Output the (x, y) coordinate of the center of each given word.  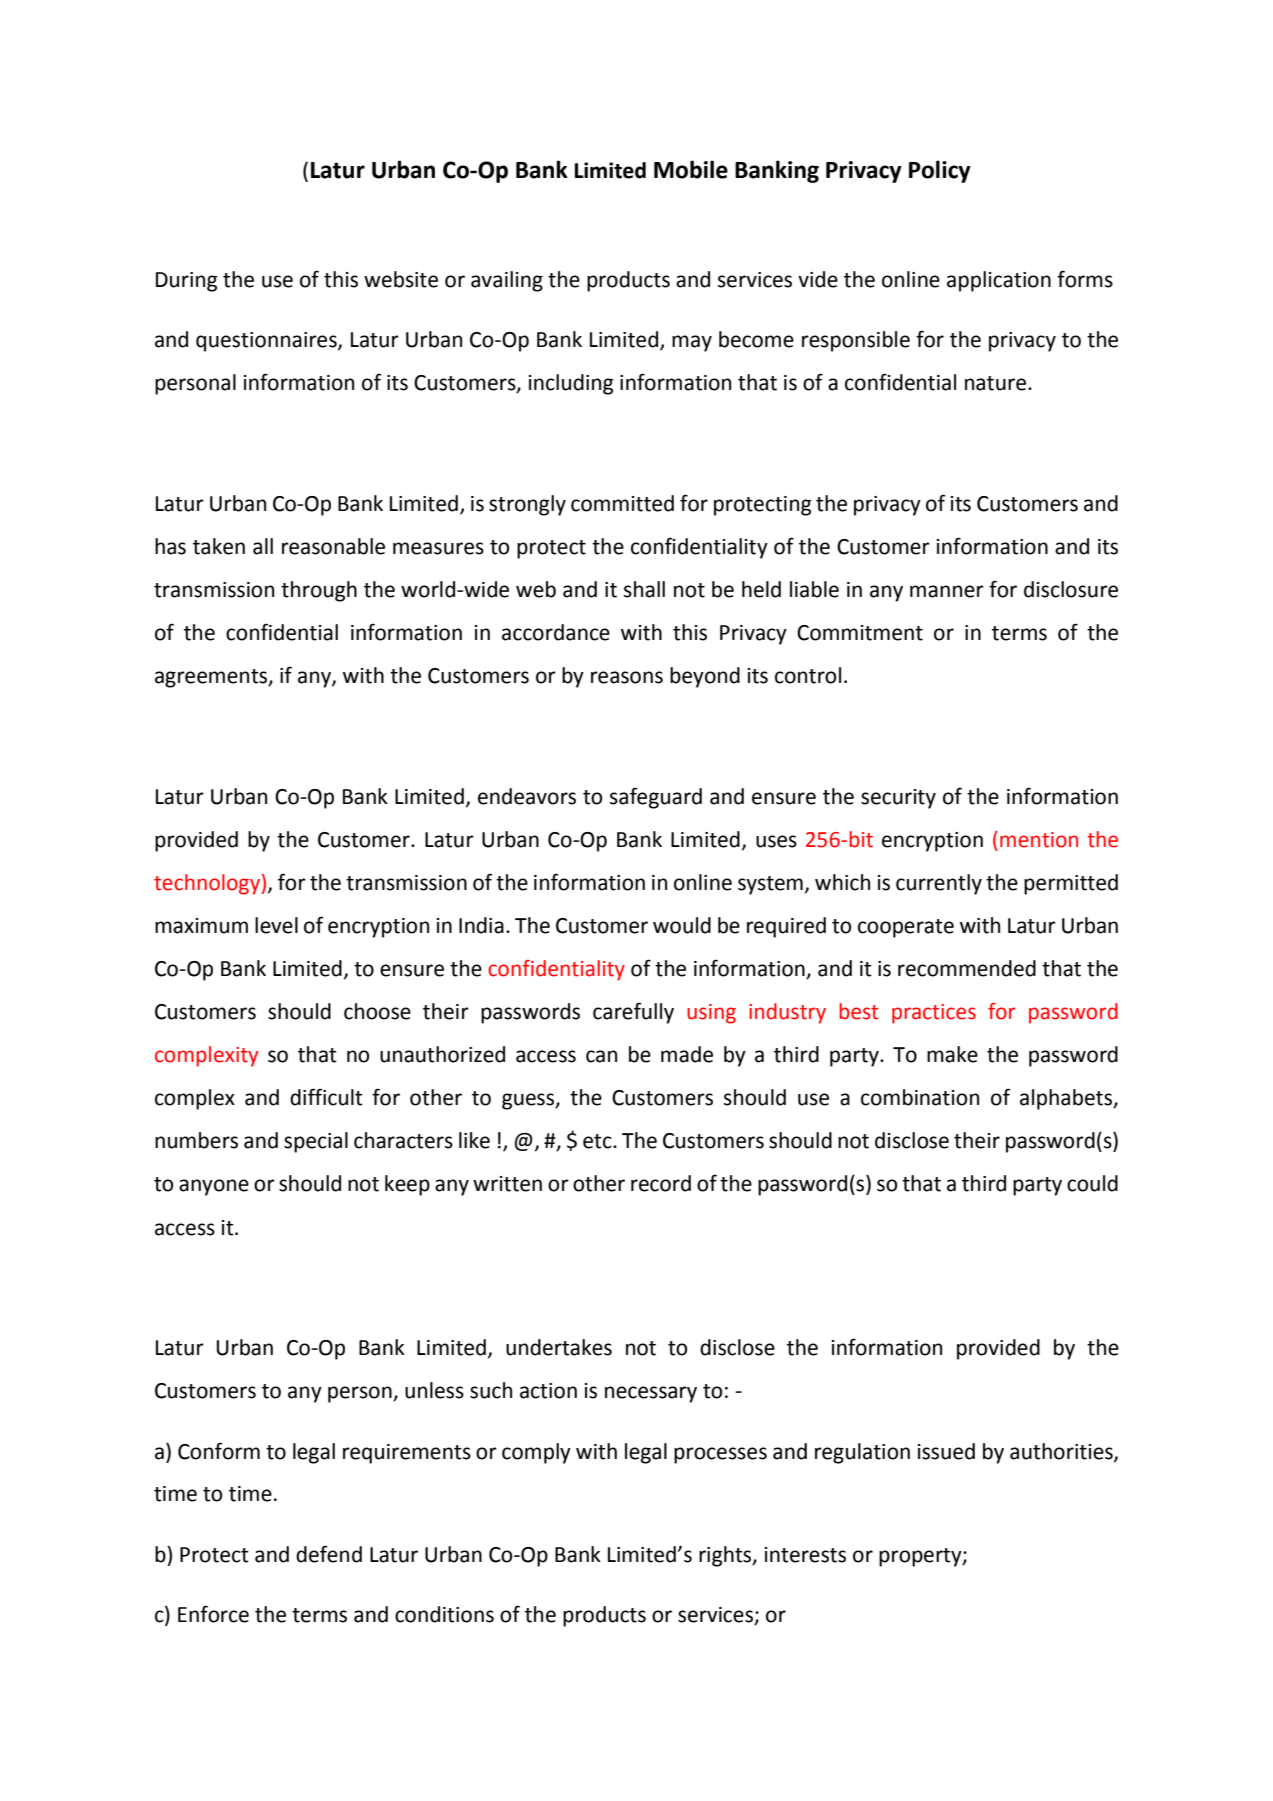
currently (939, 884)
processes (720, 1455)
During (186, 282)
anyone (214, 1187)
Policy (940, 171)
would (682, 925)
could (1092, 1183)
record (661, 1183)
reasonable (333, 546)
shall (644, 589)
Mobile (691, 169)
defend (329, 1554)
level (276, 925)
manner (947, 591)
